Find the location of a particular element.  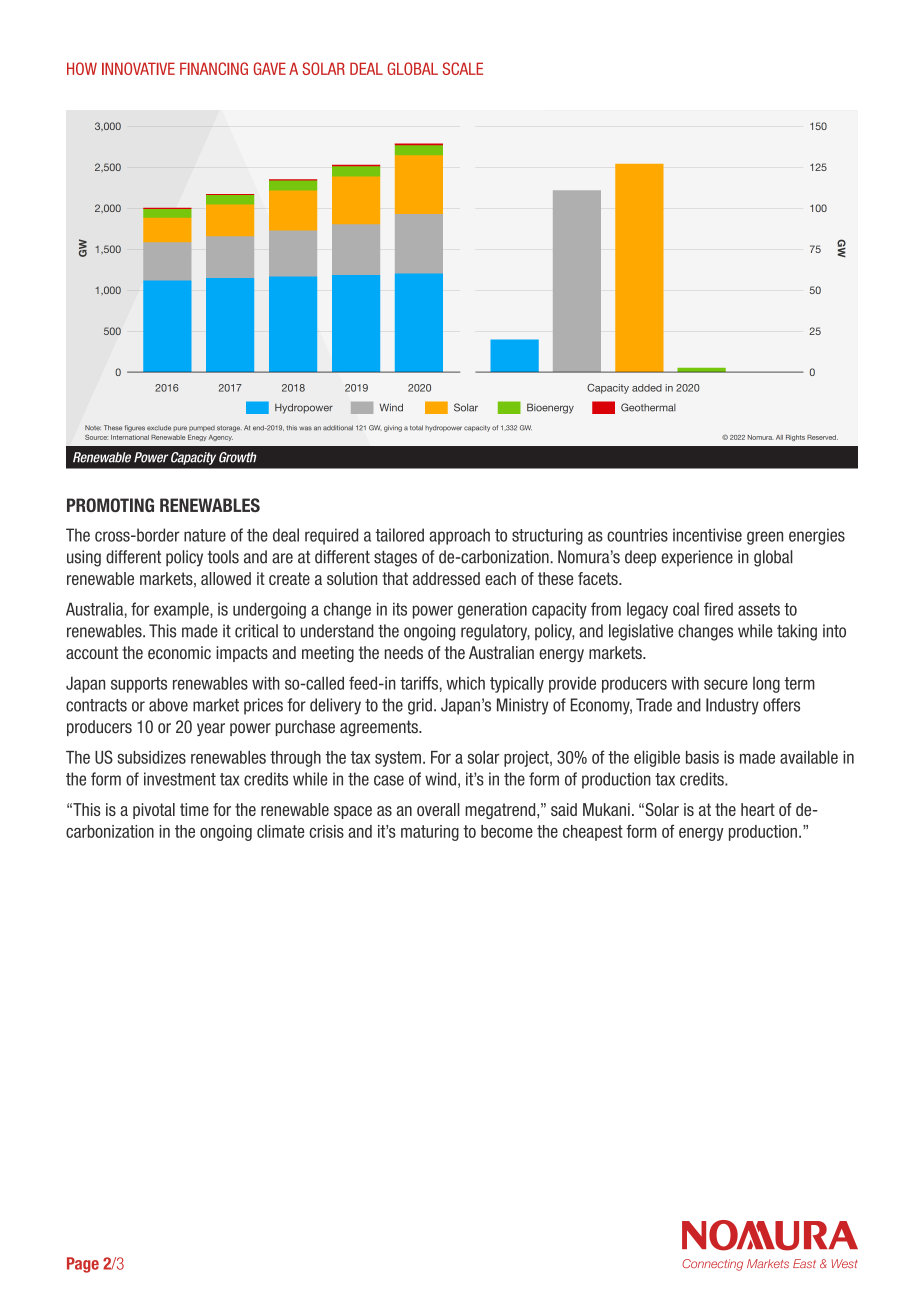

total is located at coordinates (416, 428).
